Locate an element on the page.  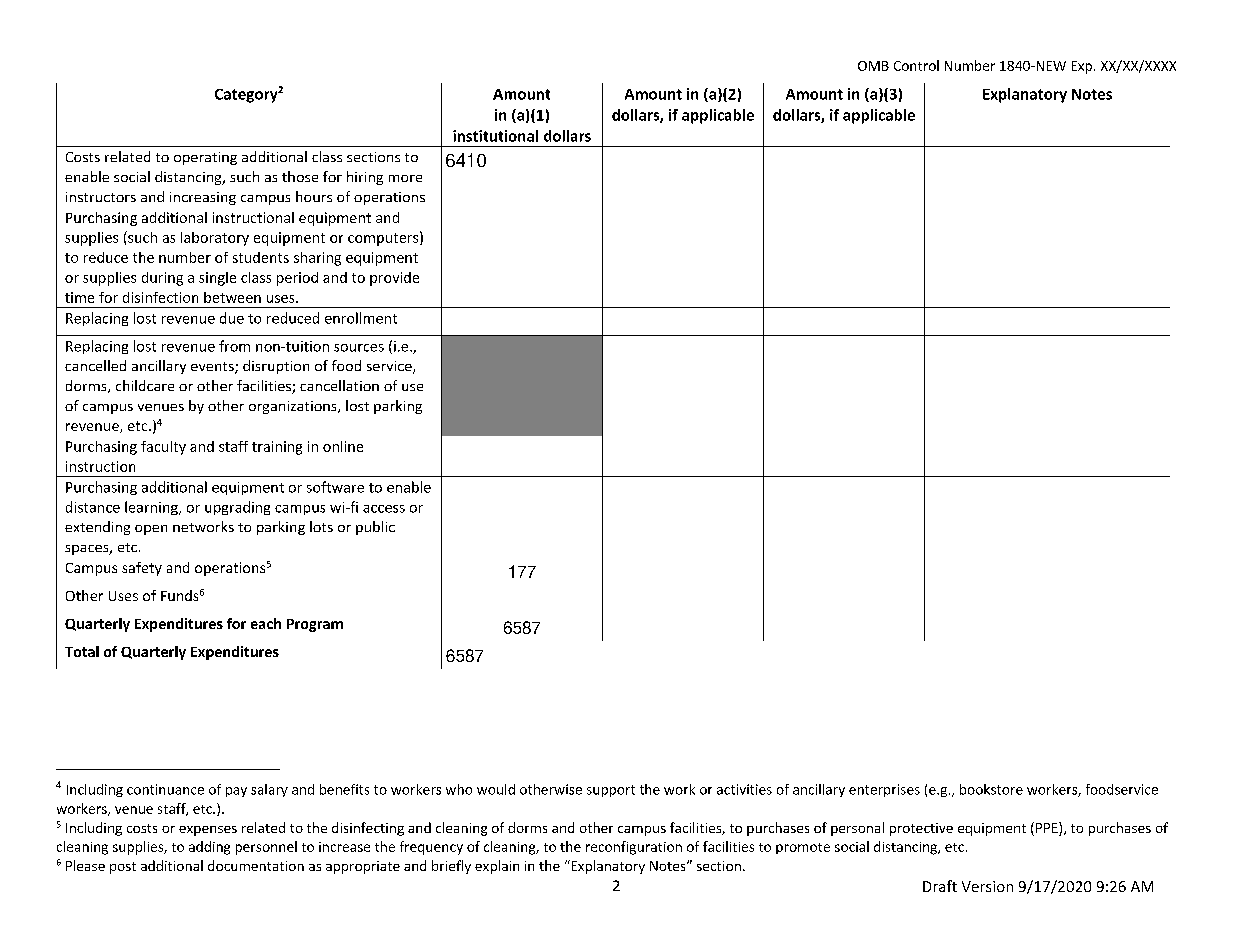
each is located at coordinates (266, 623).
